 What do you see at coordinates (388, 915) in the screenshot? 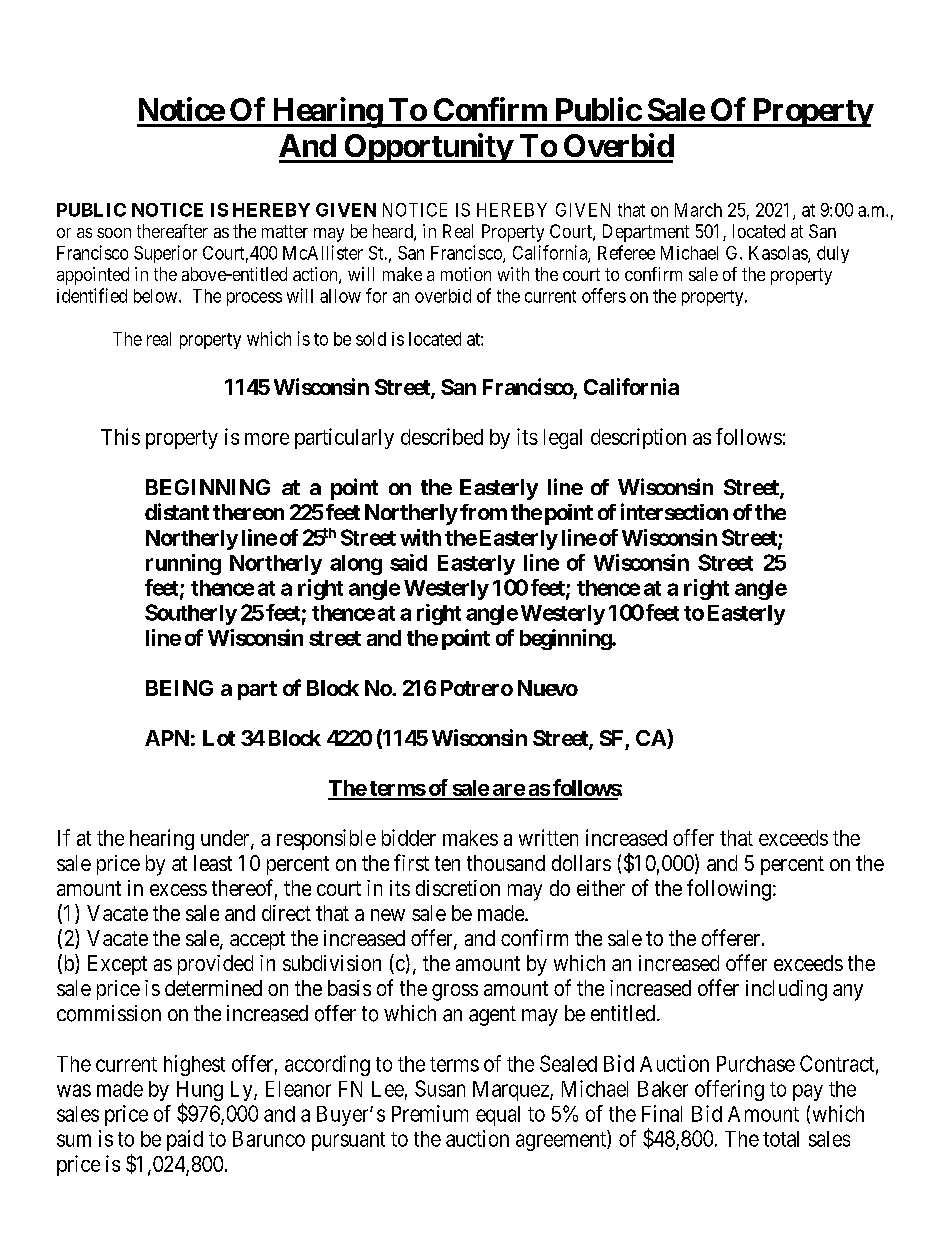
I see `new` at bounding box center [388, 915].
